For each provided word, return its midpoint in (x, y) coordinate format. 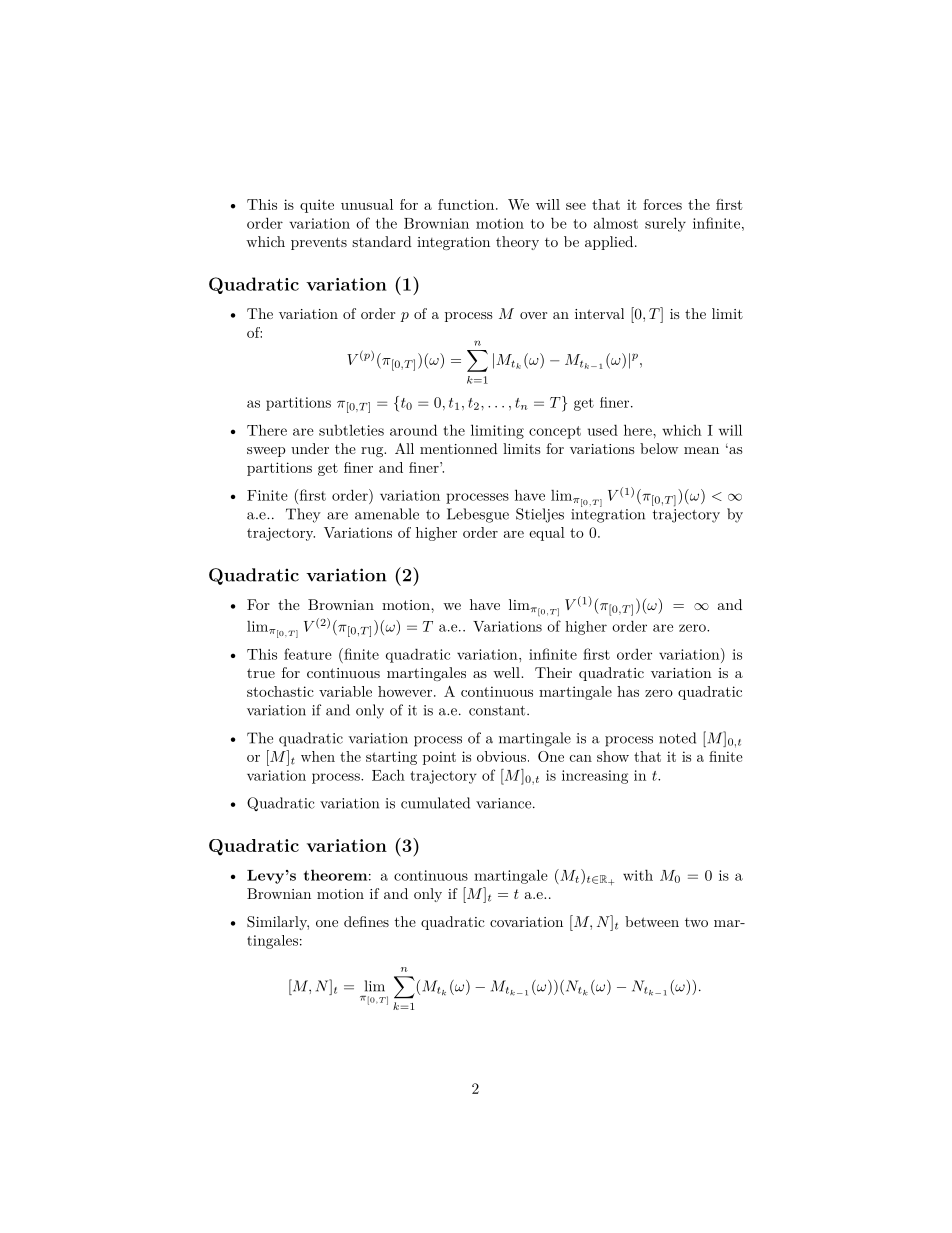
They (303, 515)
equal (547, 534)
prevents (319, 243)
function (466, 204)
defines (366, 921)
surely (665, 224)
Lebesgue (478, 515)
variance (503, 803)
